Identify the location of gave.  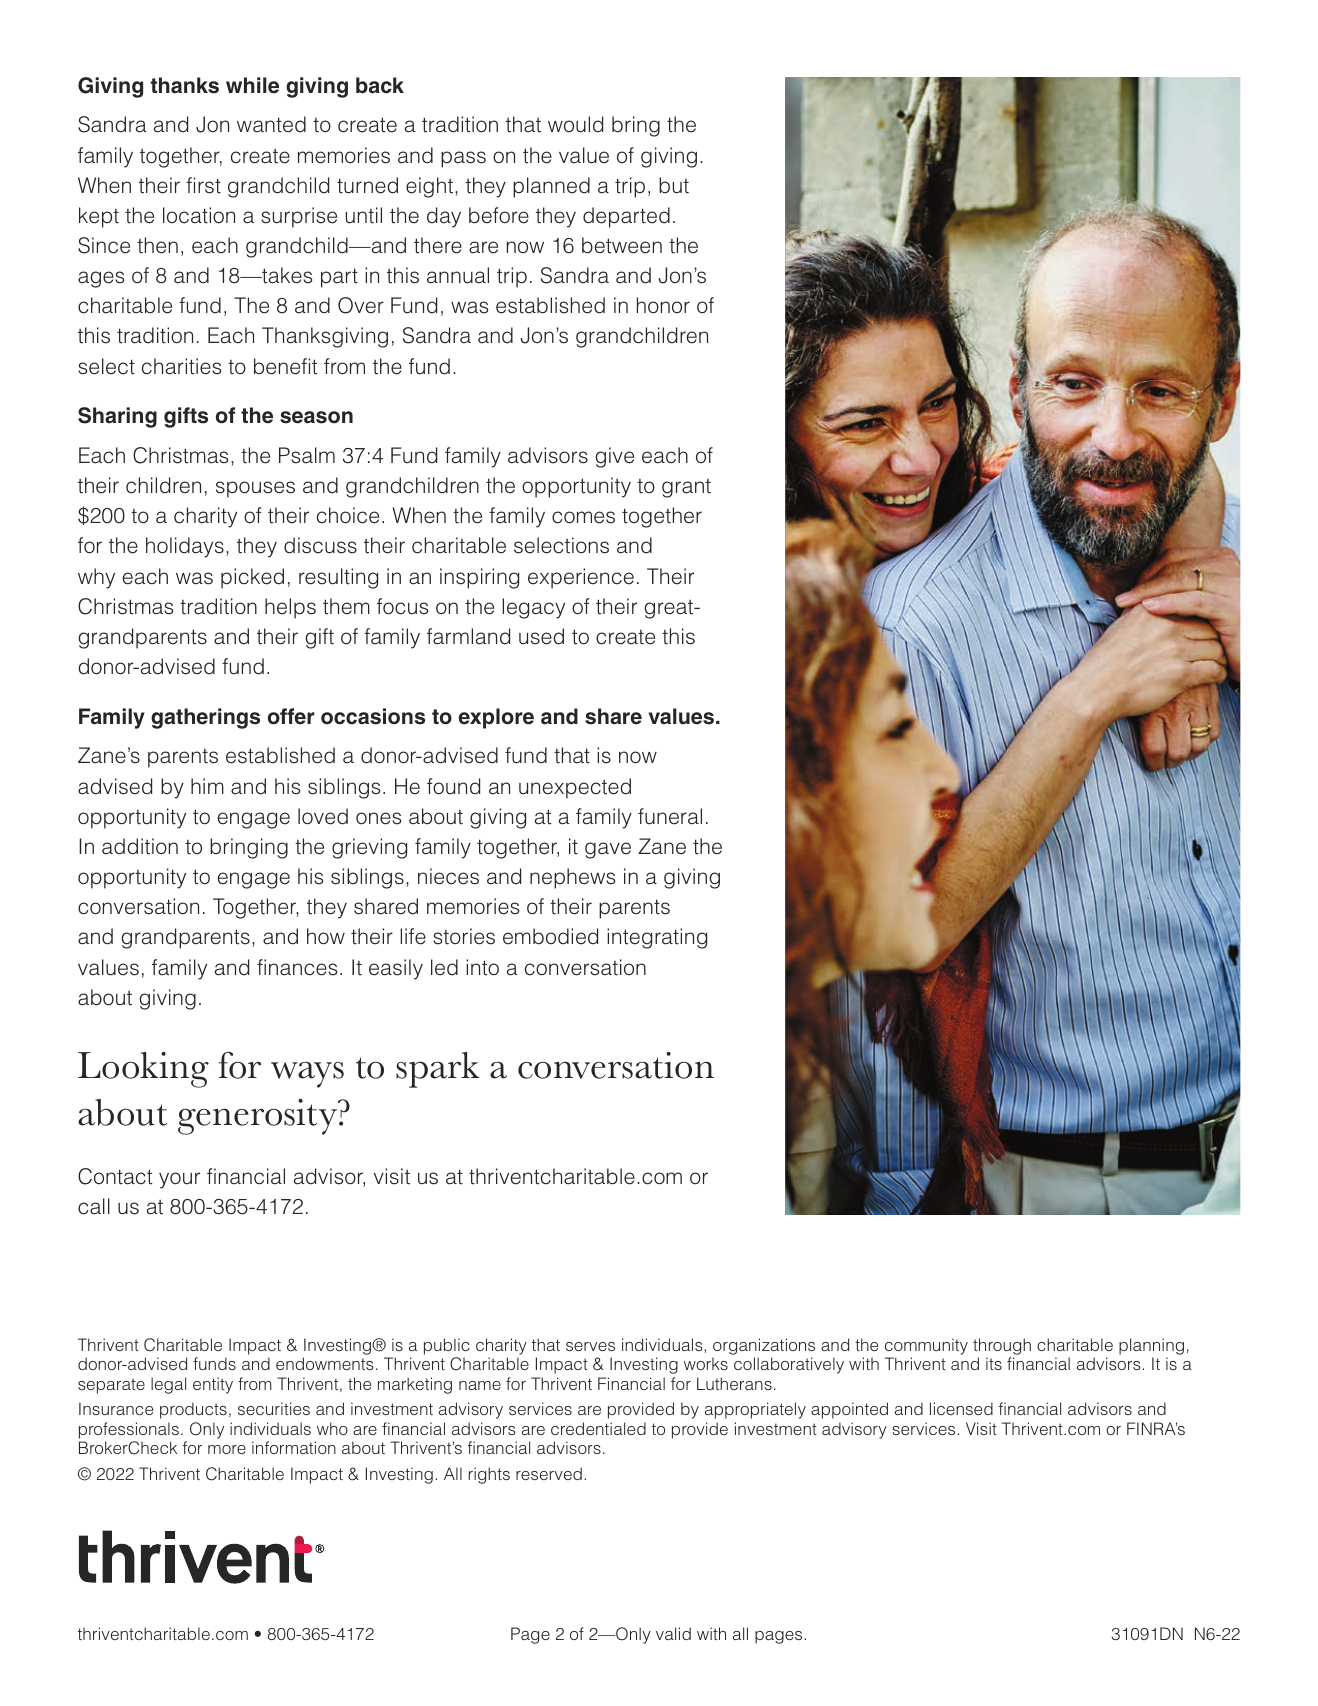
(608, 850).
